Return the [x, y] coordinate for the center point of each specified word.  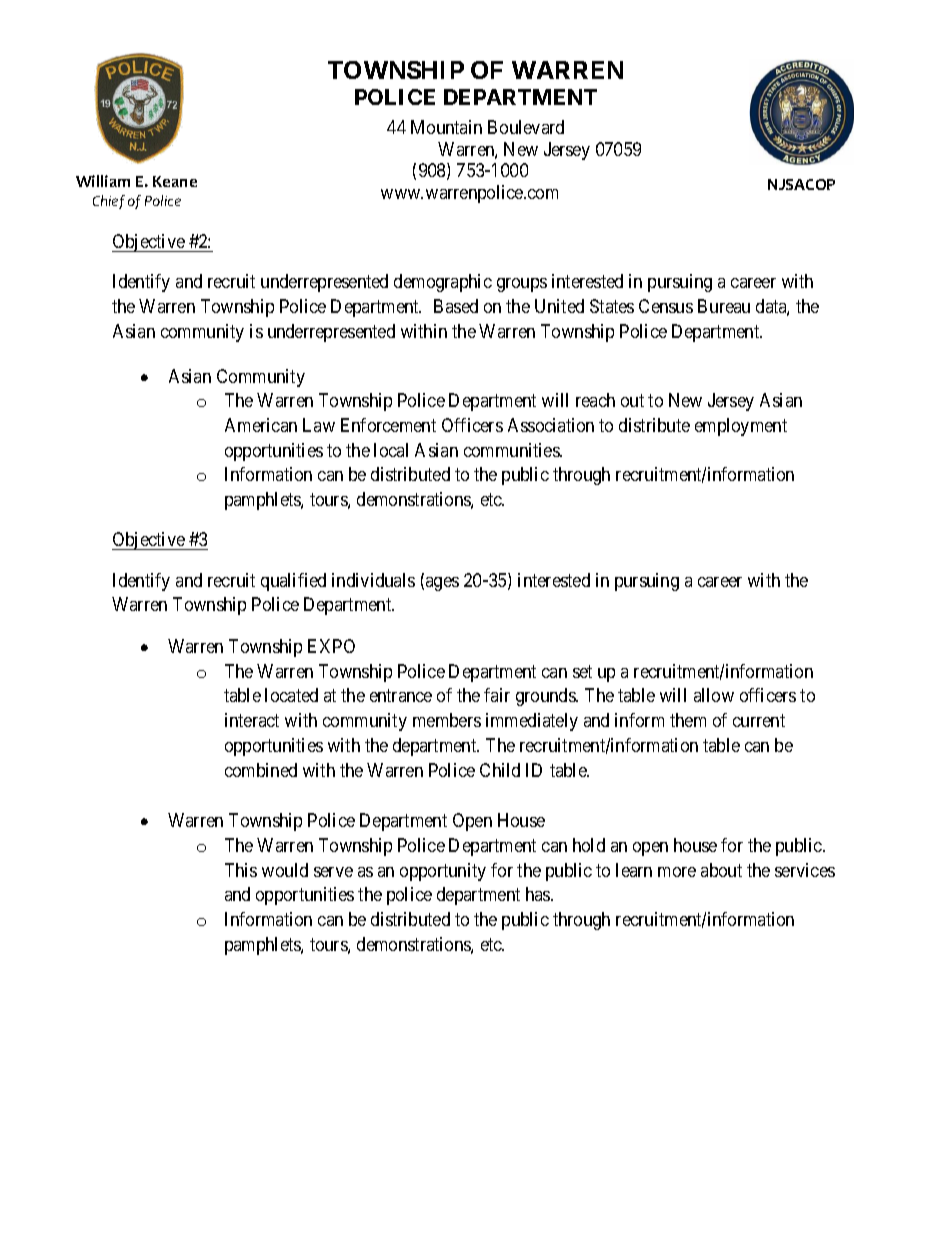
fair [497, 695]
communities [512, 450]
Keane [175, 181]
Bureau [724, 306]
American [261, 425]
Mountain [446, 127]
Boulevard [526, 127]
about [721, 870]
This [241, 870]
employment [741, 427]
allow [714, 695]
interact [252, 720]
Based [456, 306]
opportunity [443, 872]
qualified [293, 582]
